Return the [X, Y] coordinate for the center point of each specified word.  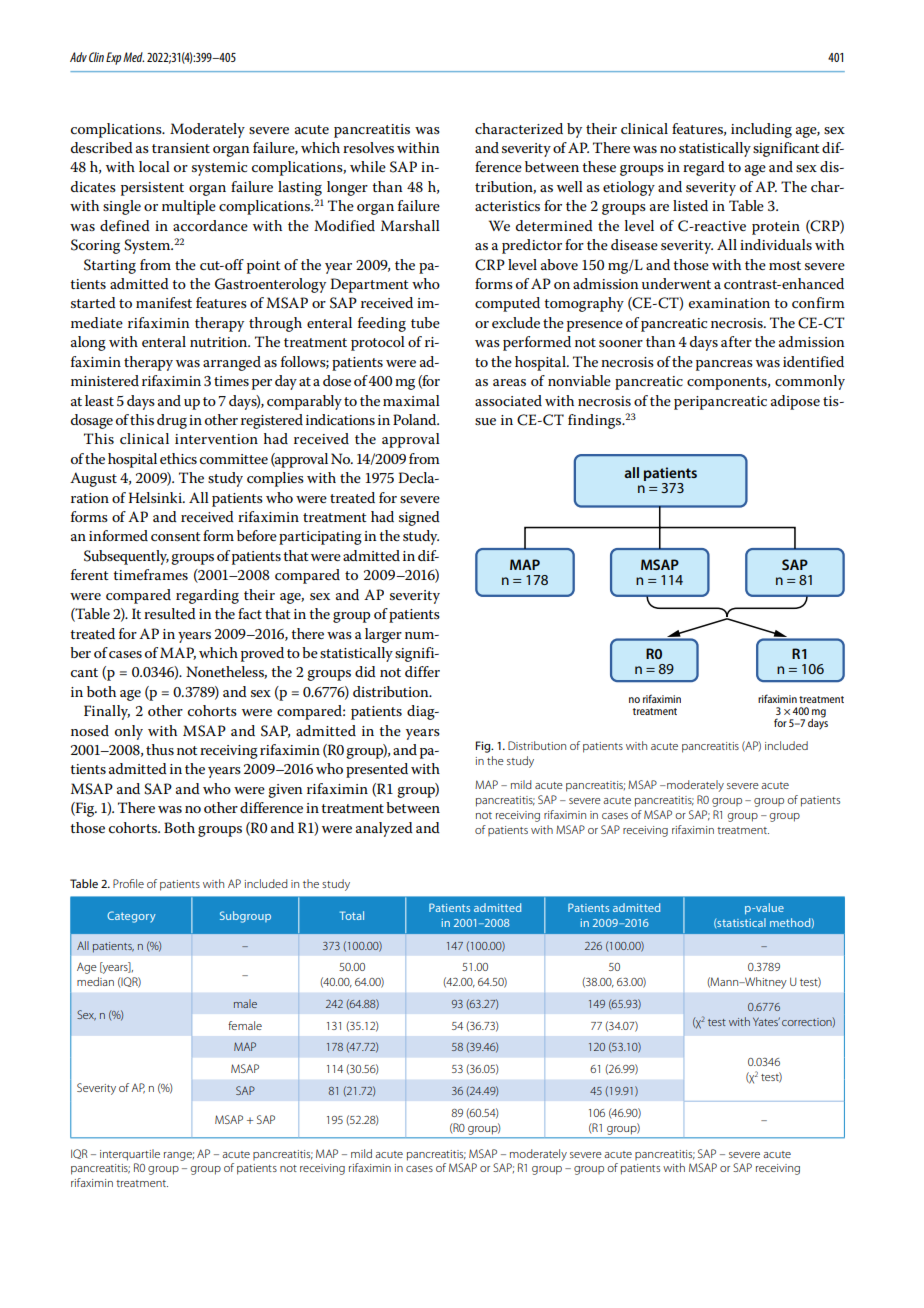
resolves [368, 147]
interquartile [130, 1155]
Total [352, 915]
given [285, 791]
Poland [416, 419]
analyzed [384, 829]
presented [377, 770]
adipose [795, 402]
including [761, 130]
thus [160, 749]
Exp [113, 58]
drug [172, 421]
